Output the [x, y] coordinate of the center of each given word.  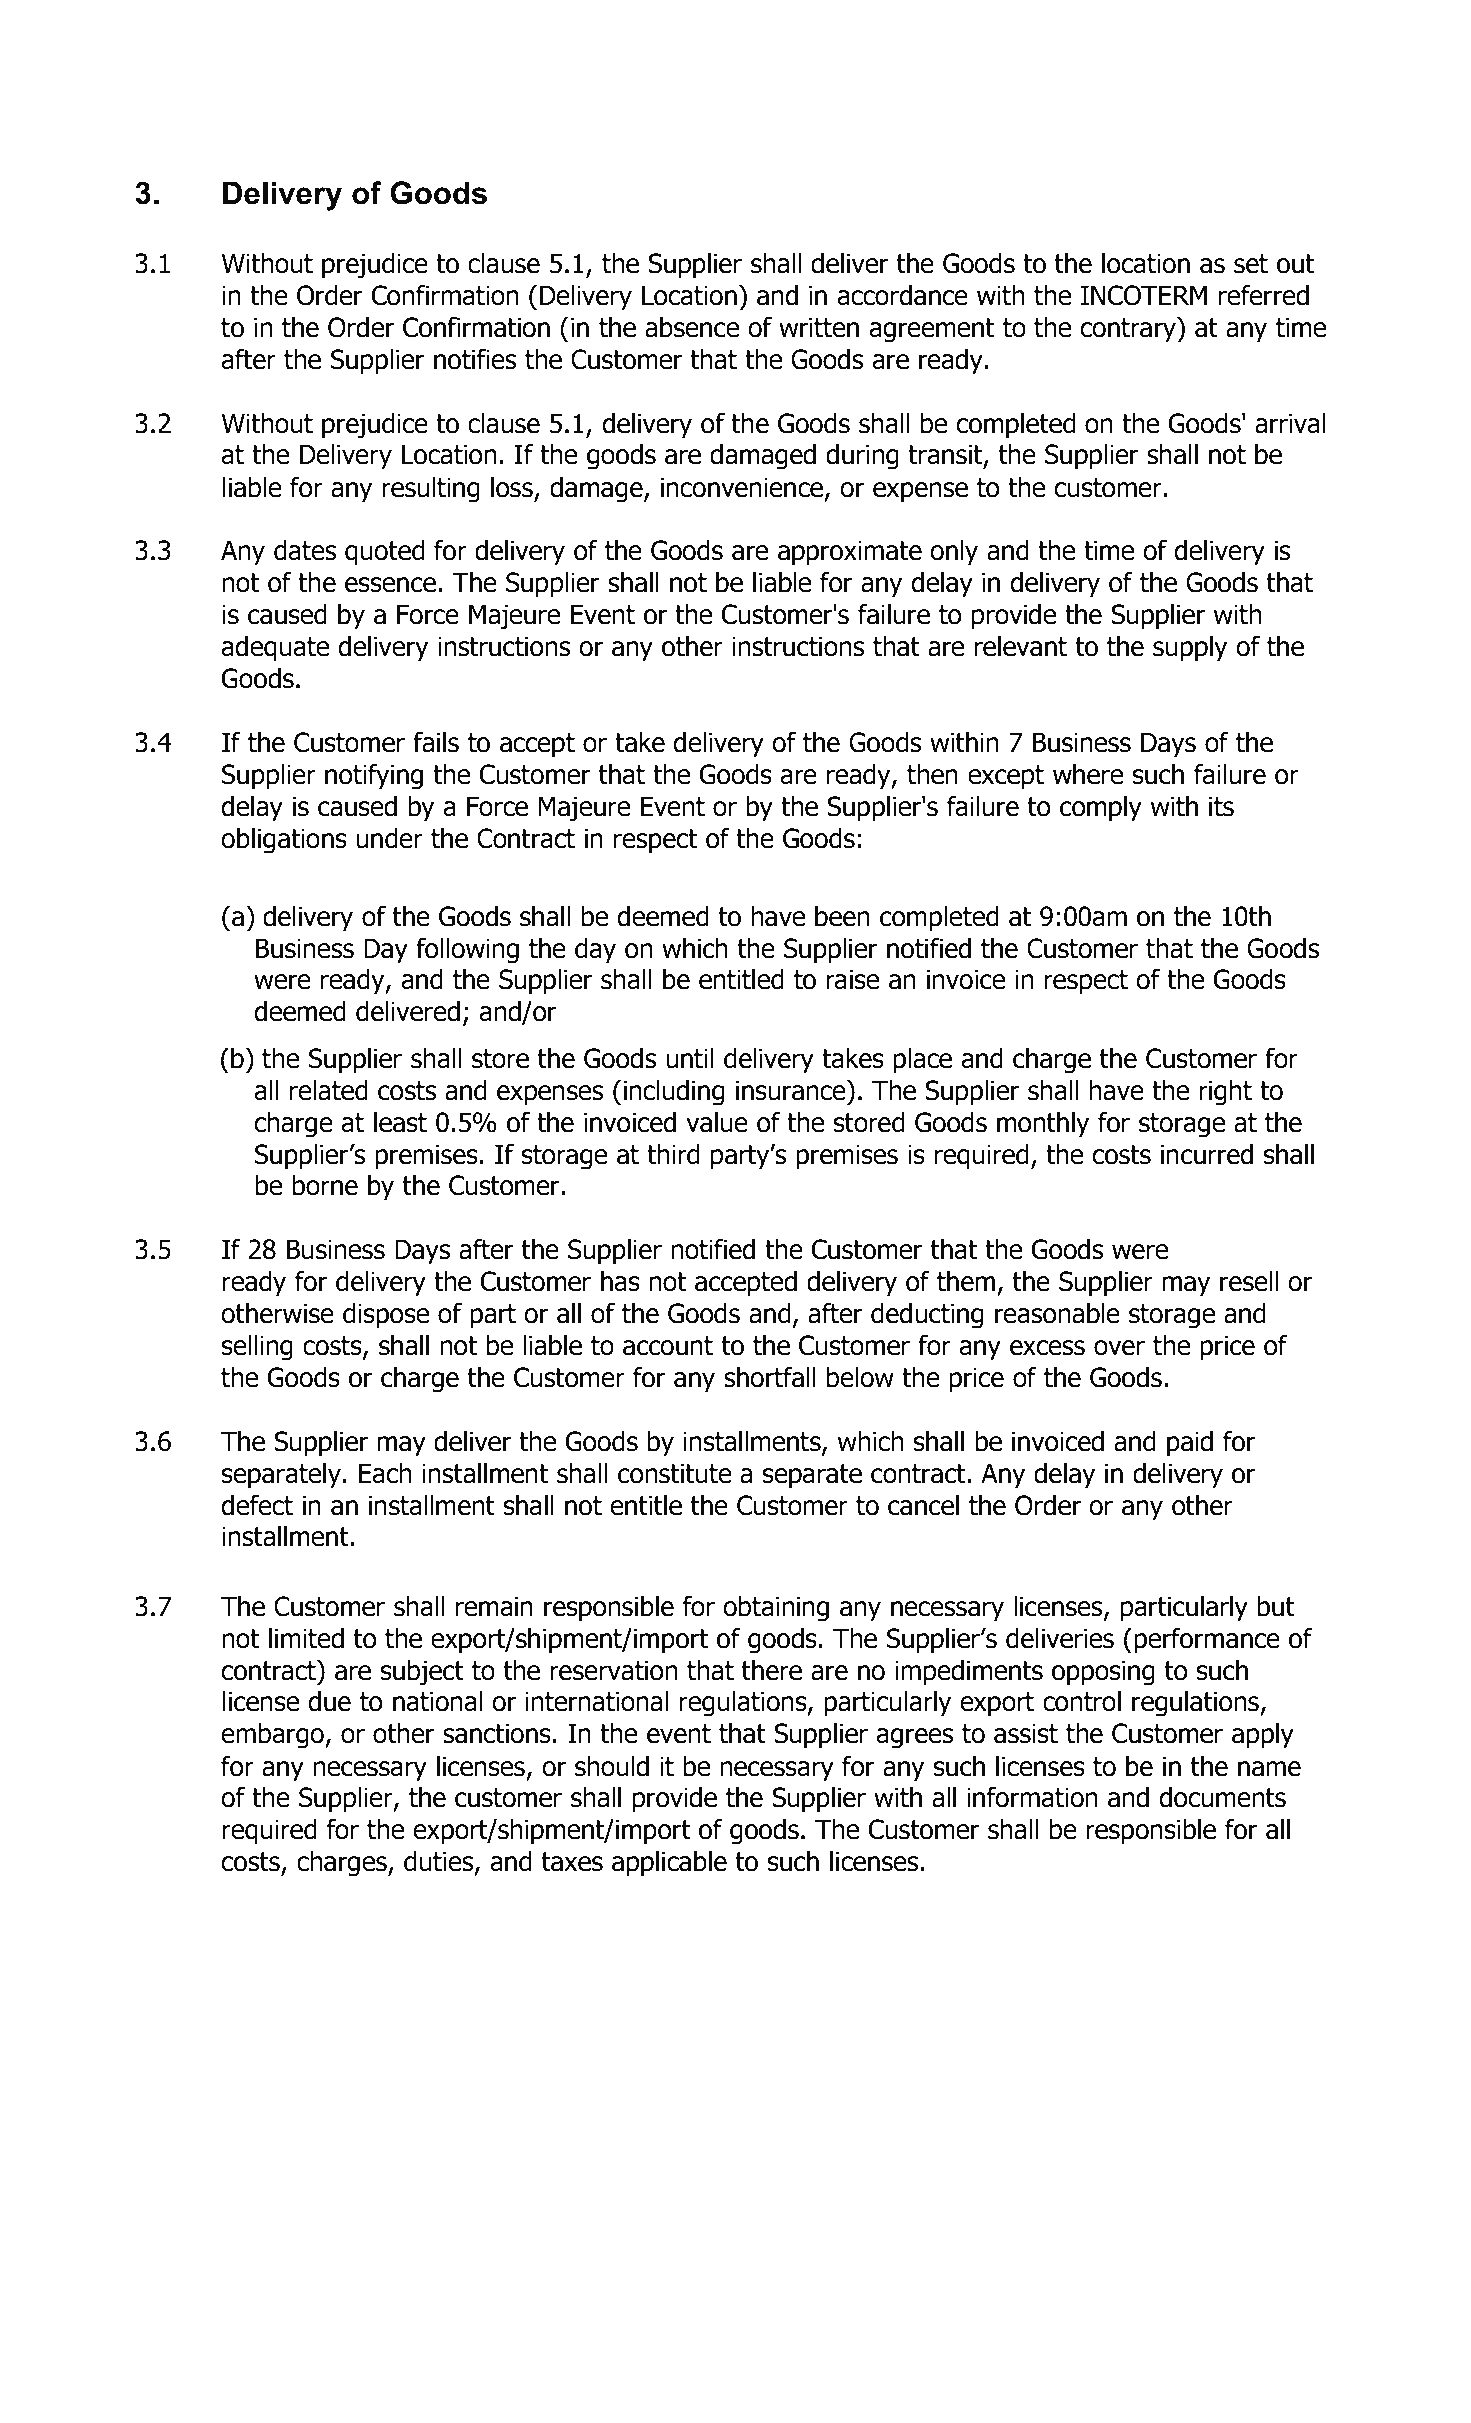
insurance [792, 1090]
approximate [850, 553]
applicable [669, 1864]
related [329, 1090]
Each [385, 1473]
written [819, 327]
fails [436, 742]
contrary [1129, 330]
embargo [273, 1736]
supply [1190, 649]
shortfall [769, 1377]
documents [1222, 1797]
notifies [475, 359]
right [1225, 1093]
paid [1190, 1444]
